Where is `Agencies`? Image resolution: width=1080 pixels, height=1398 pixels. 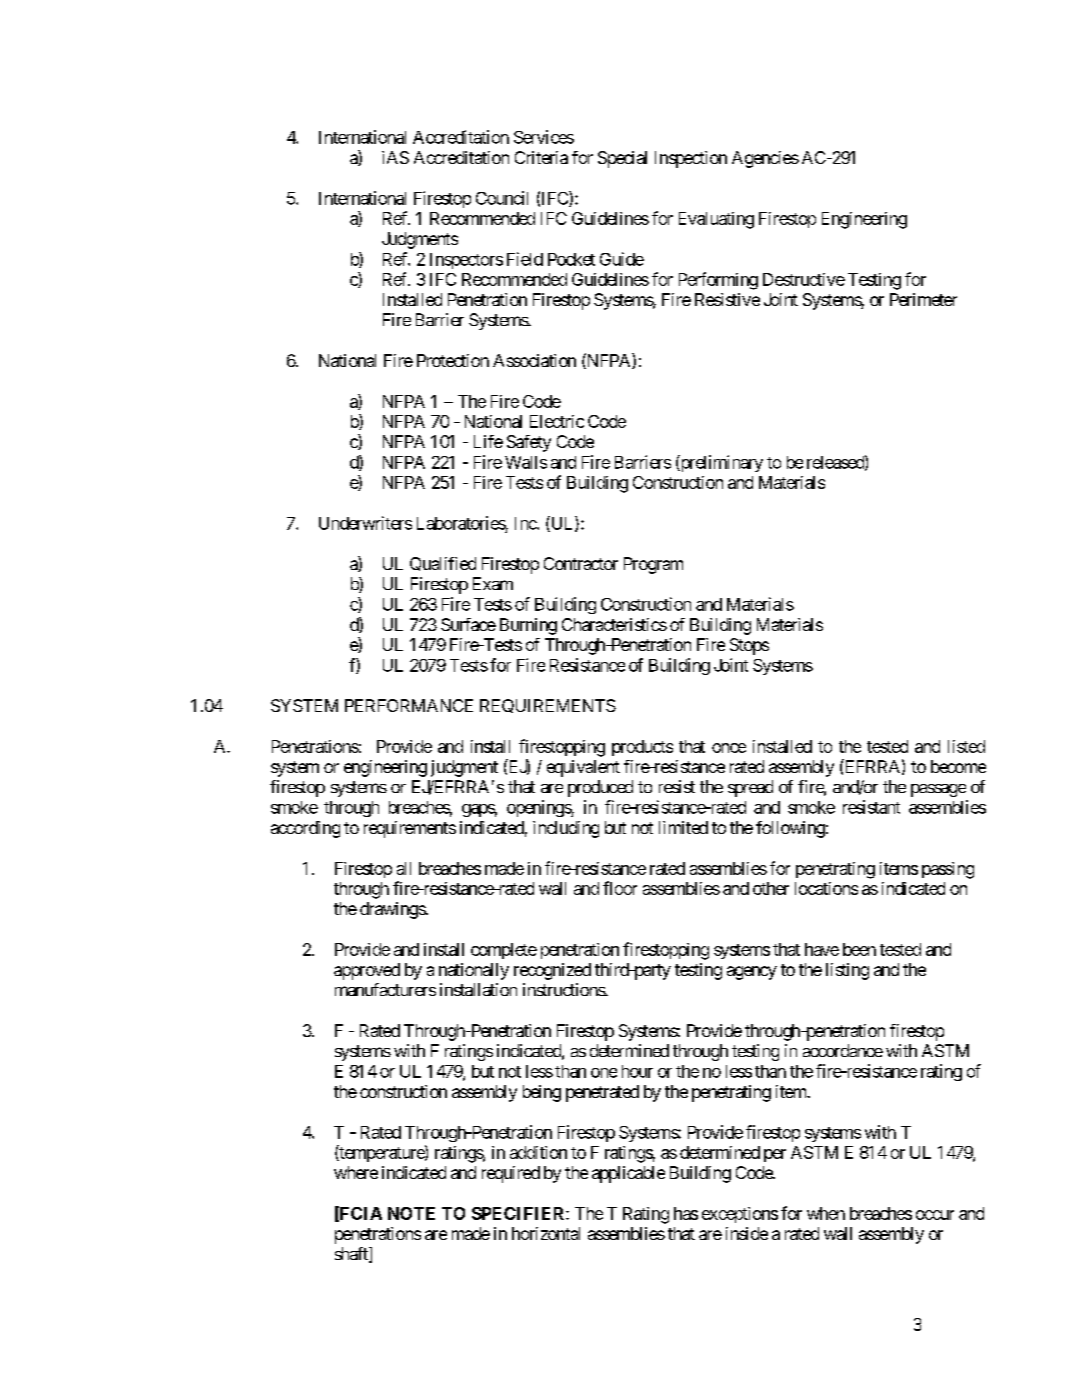 Agencies is located at coordinates (765, 159).
